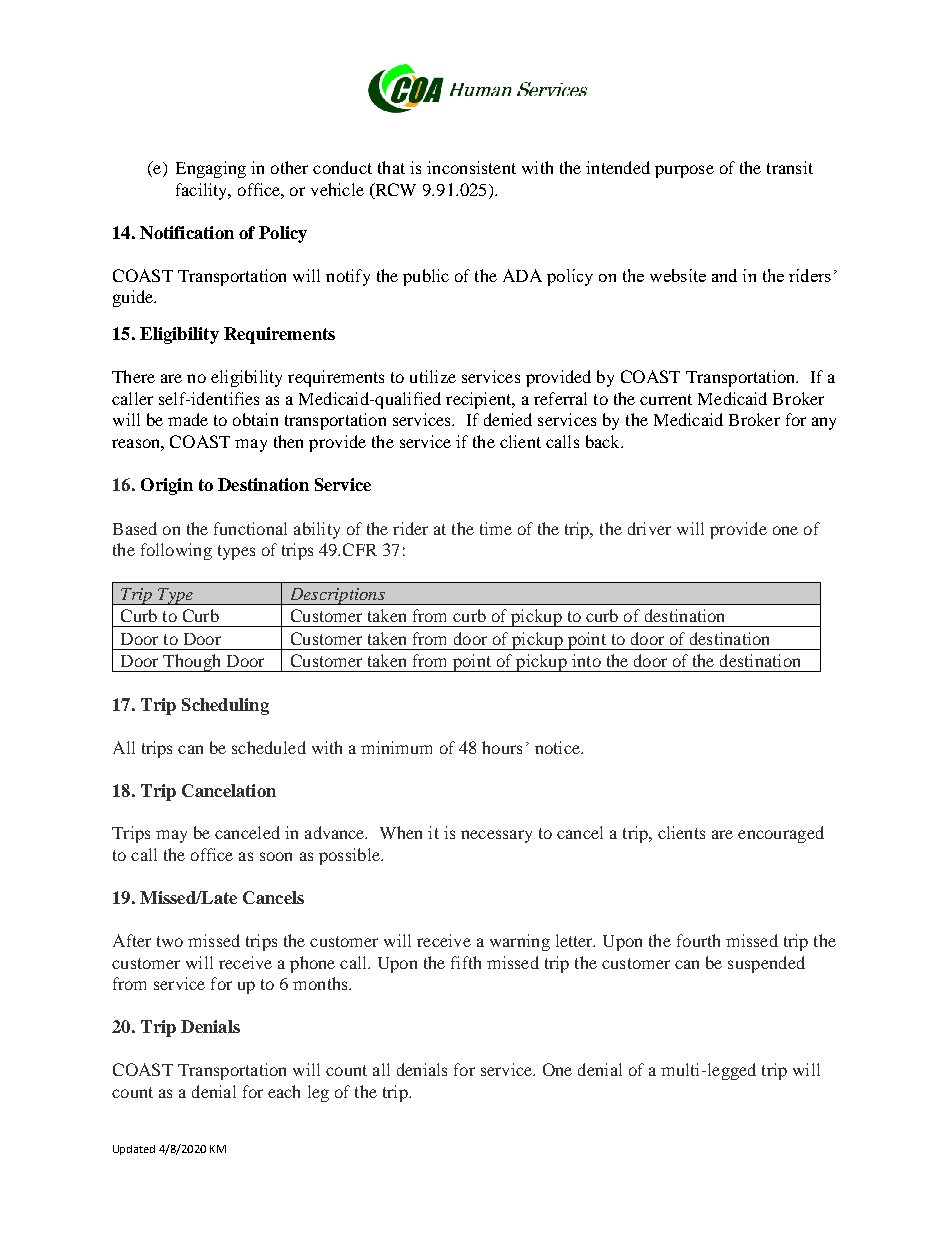 This page has width=952, height=1233. What do you see at coordinates (649, 528) in the page?
I see `driver` at bounding box center [649, 528].
